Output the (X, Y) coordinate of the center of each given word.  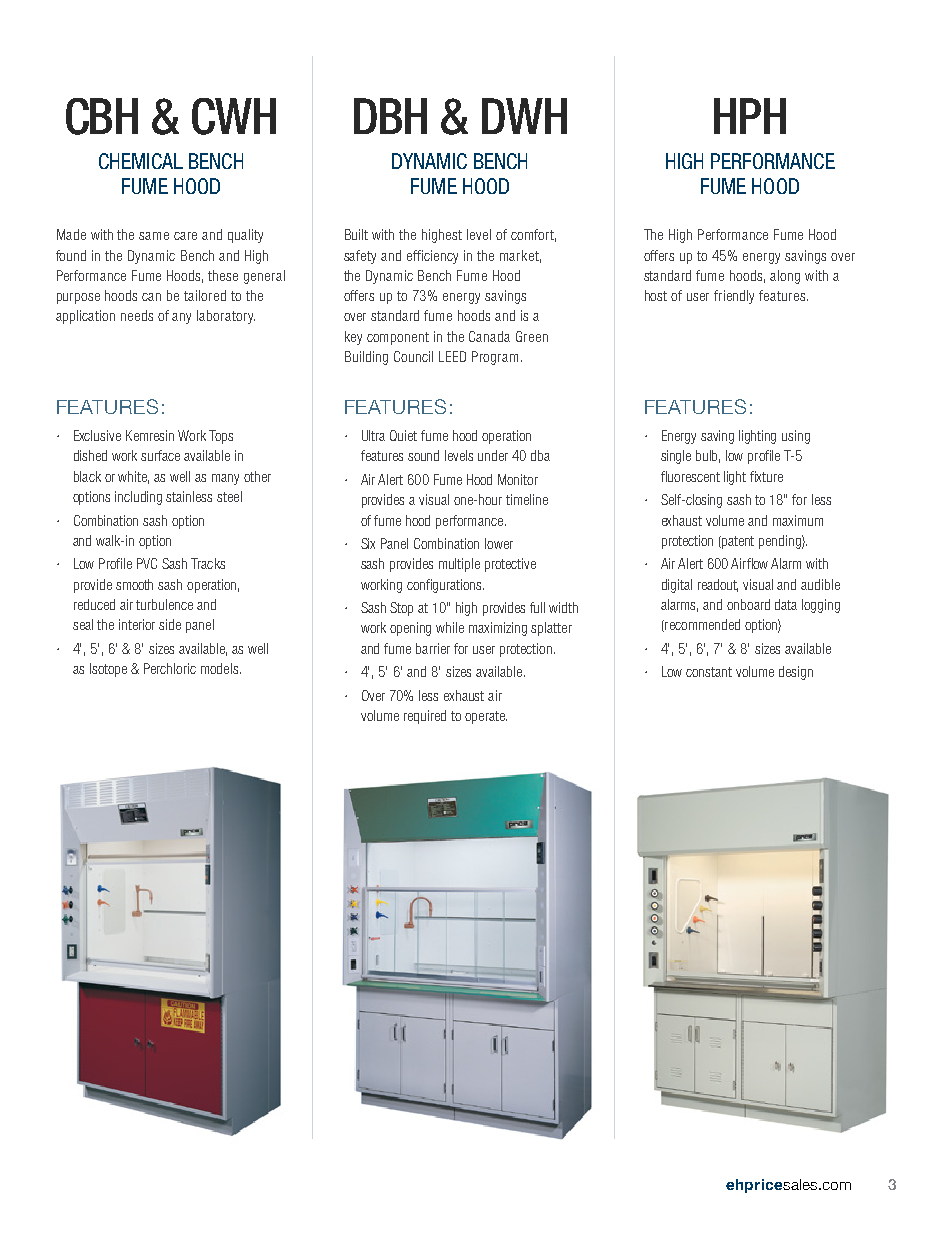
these (223, 275)
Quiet (403, 435)
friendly (734, 297)
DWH (524, 116)
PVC (147, 563)
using (796, 437)
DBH (390, 116)
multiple (459, 565)
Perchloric (170, 668)
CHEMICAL (141, 161)
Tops (221, 437)
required (425, 717)
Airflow (749, 563)
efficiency (432, 257)
